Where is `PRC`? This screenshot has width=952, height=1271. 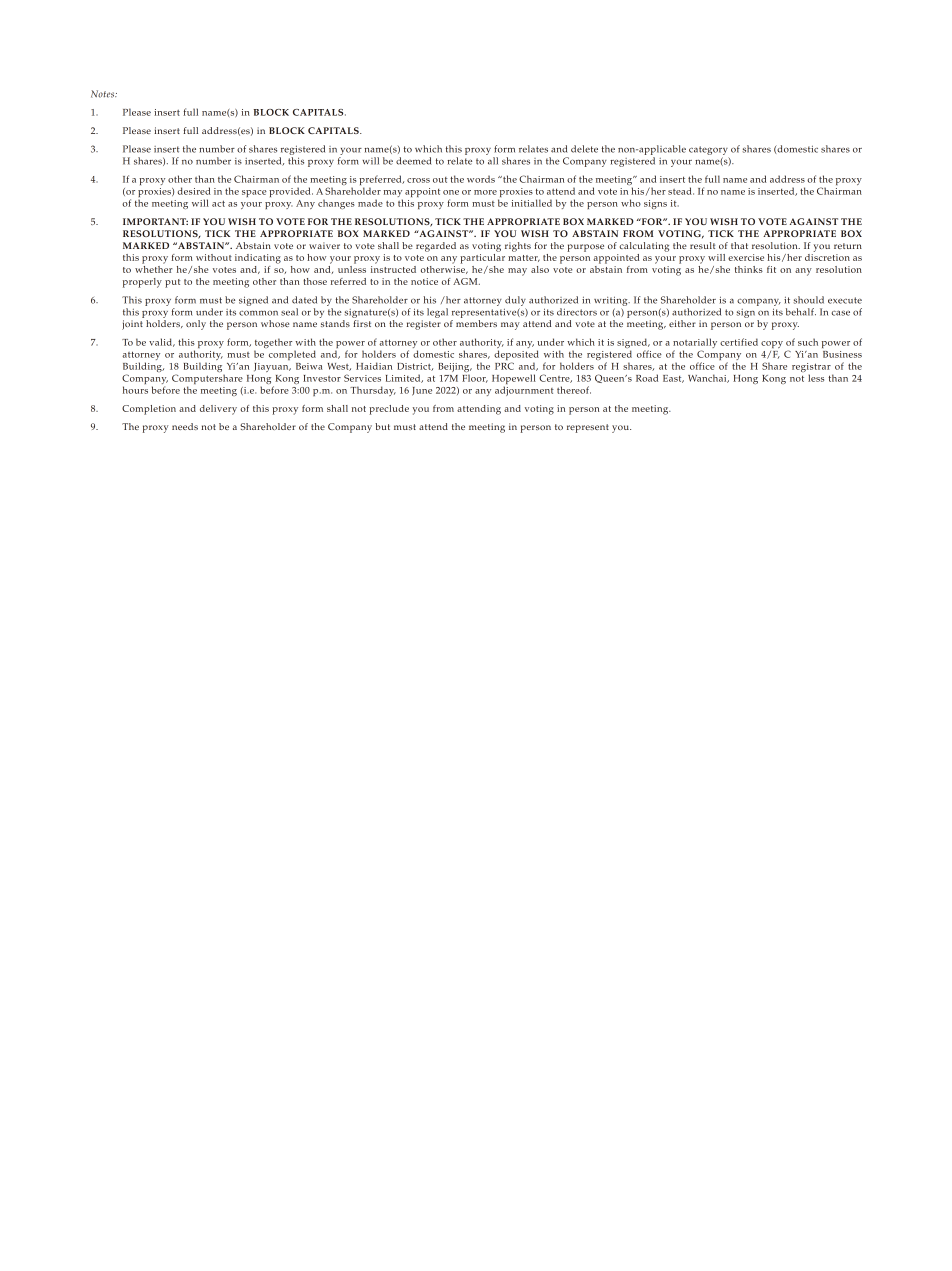
PRC is located at coordinates (504, 366).
